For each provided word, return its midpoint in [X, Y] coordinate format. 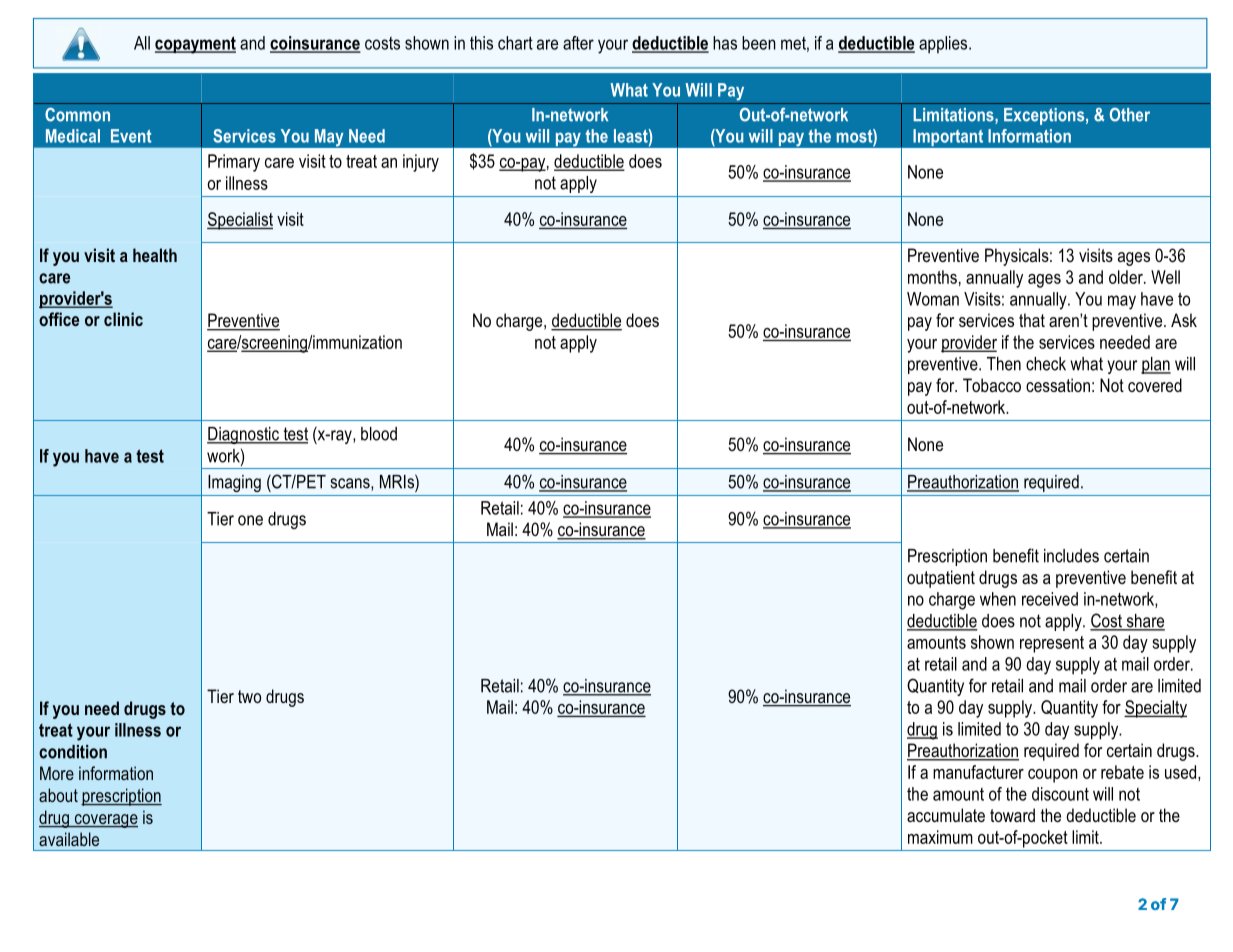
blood [379, 434]
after [578, 43]
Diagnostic [244, 435]
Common [77, 115]
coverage [105, 821]
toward [1012, 815]
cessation [1058, 385]
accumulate [946, 815]
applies [944, 45]
